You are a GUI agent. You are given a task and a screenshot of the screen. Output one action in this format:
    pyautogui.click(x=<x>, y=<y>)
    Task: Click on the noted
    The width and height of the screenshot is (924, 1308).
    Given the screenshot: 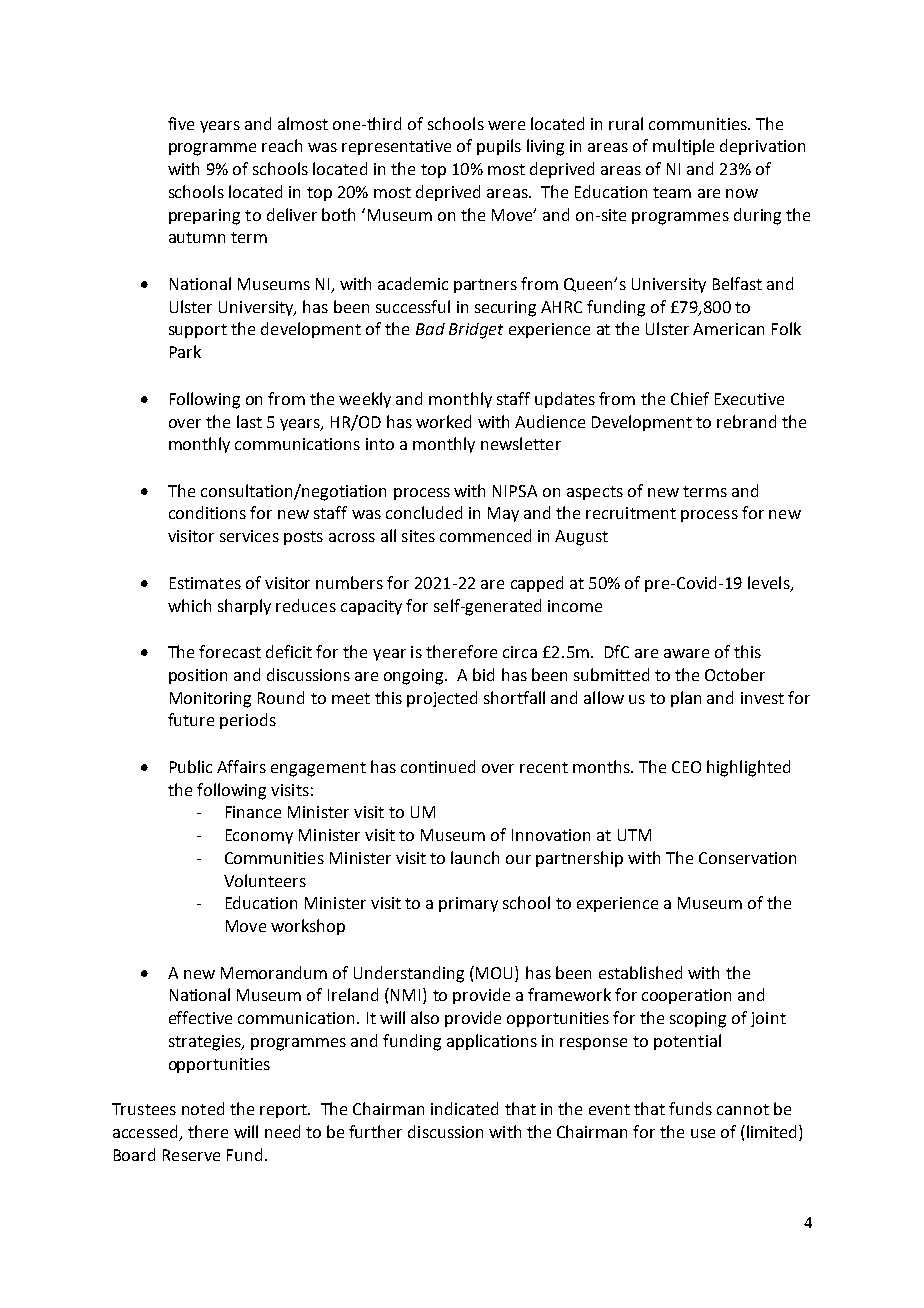 What is the action you would take?
    pyautogui.click(x=203, y=1108)
